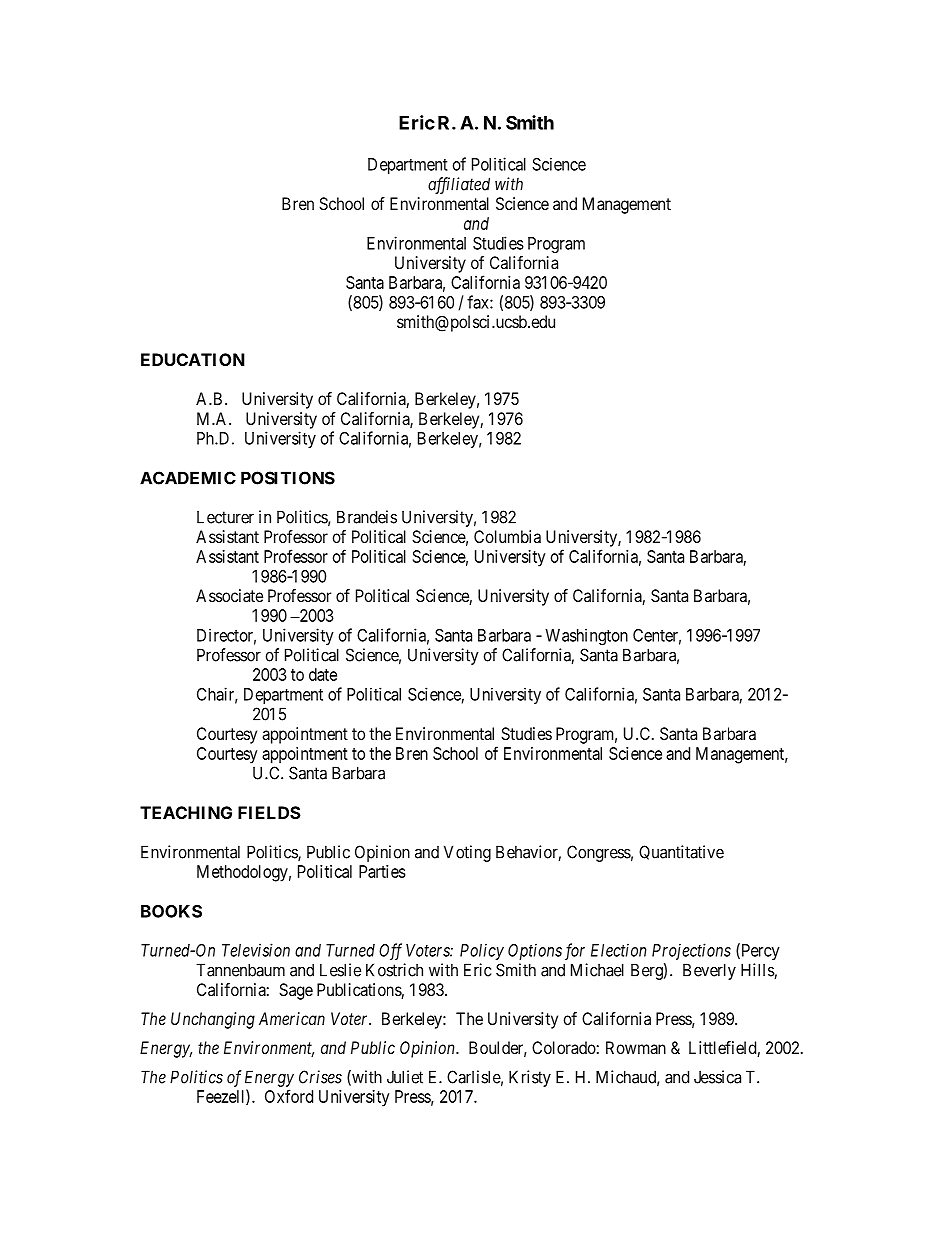  Describe the element at coordinates (405, 1077) in the screenshot. I see `Juliet` at that location.
